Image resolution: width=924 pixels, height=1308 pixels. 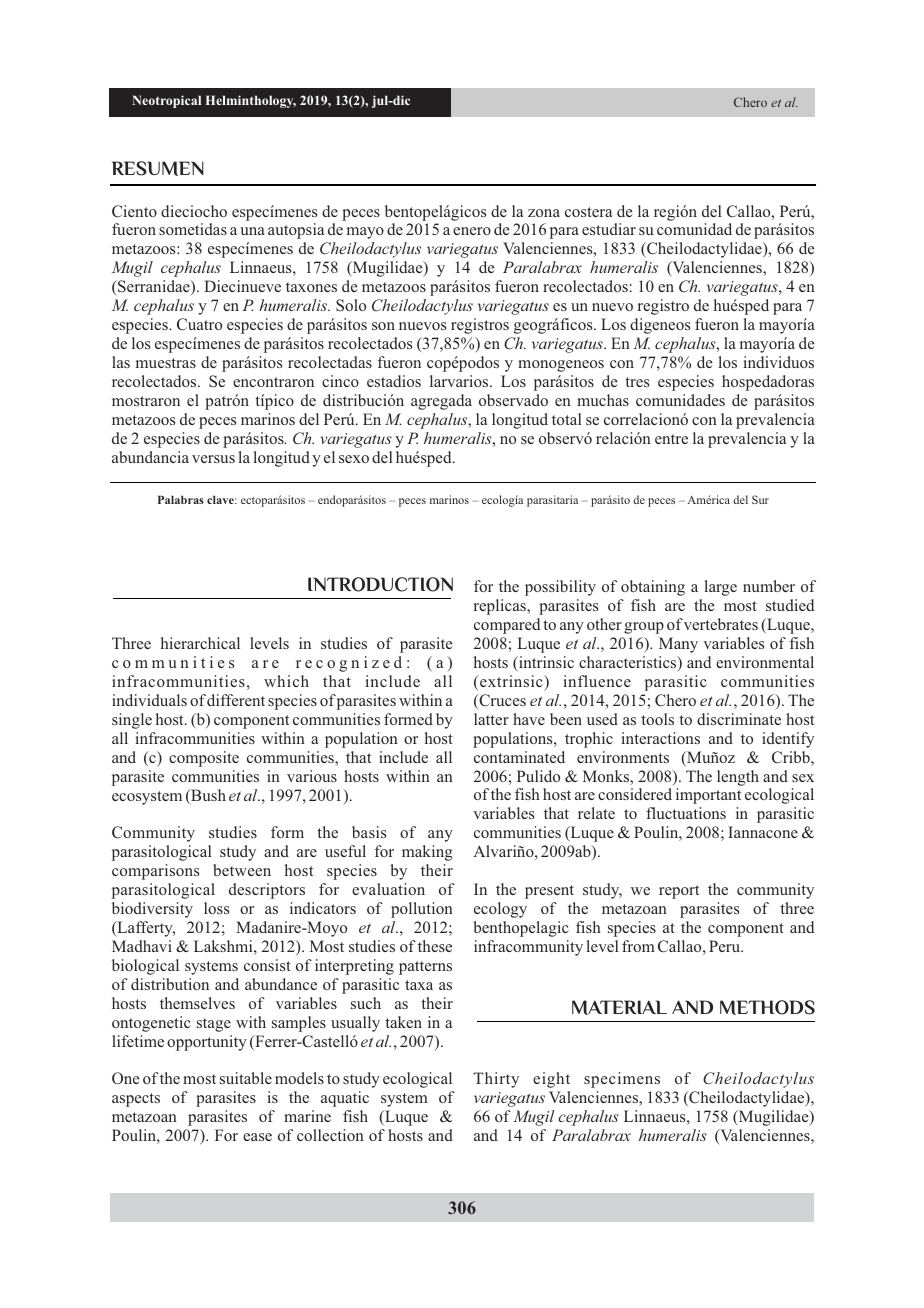 I want to click on enero, so click(x=472, y=231).
